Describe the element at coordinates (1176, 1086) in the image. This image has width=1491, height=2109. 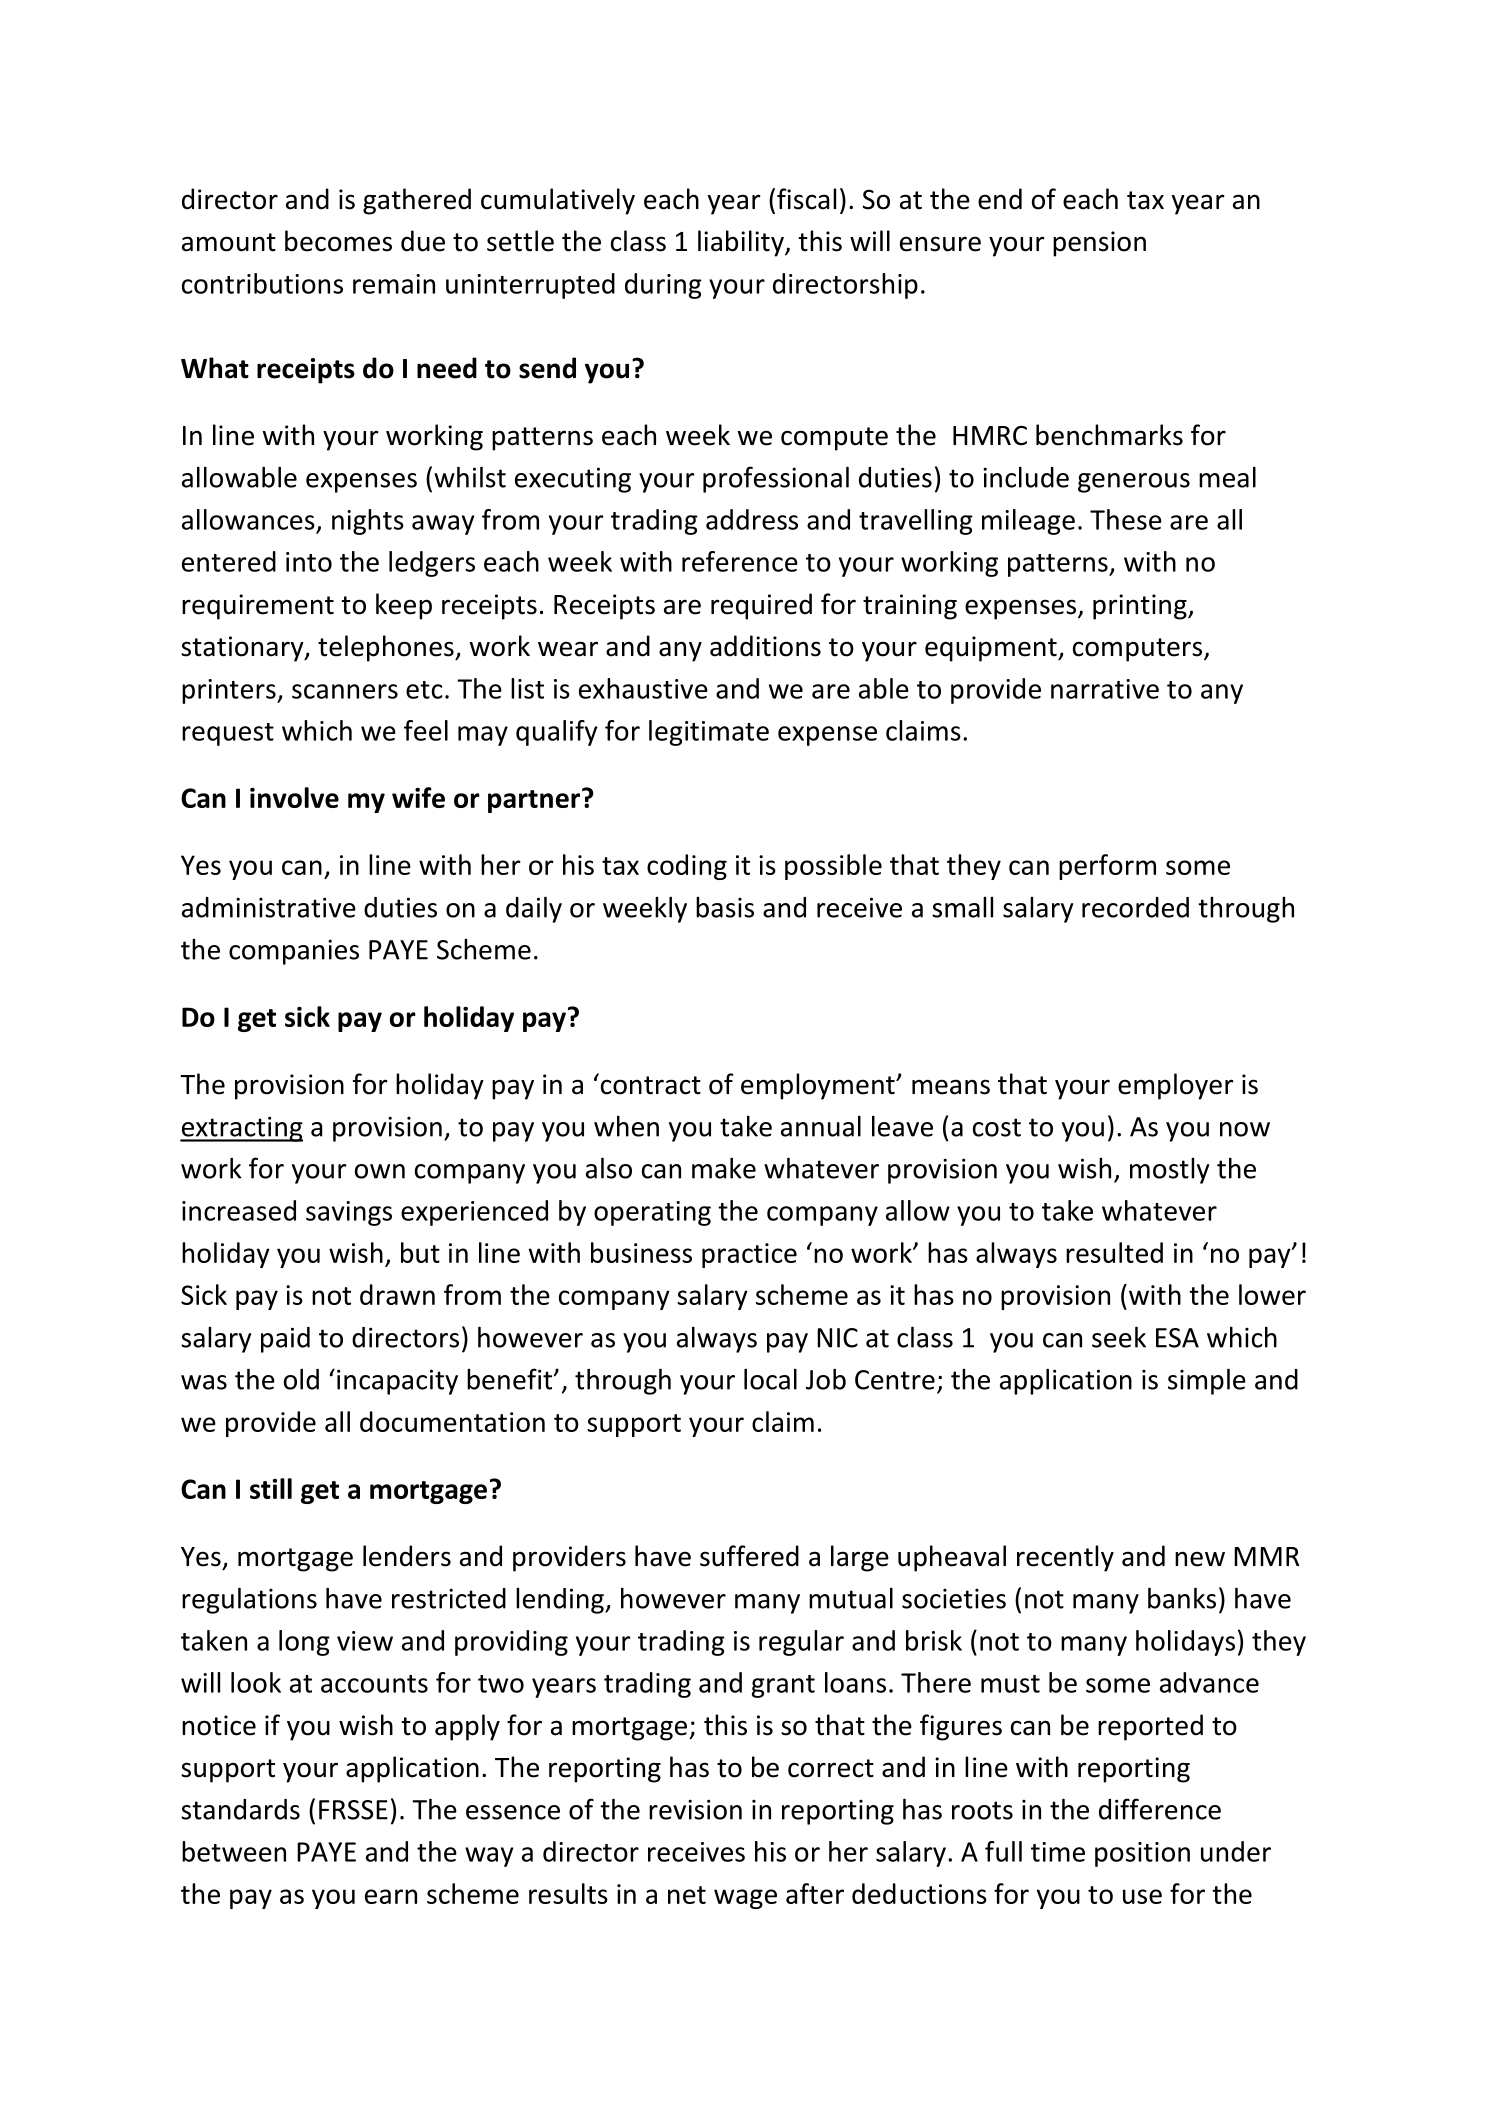
I see `employer` at that location.
